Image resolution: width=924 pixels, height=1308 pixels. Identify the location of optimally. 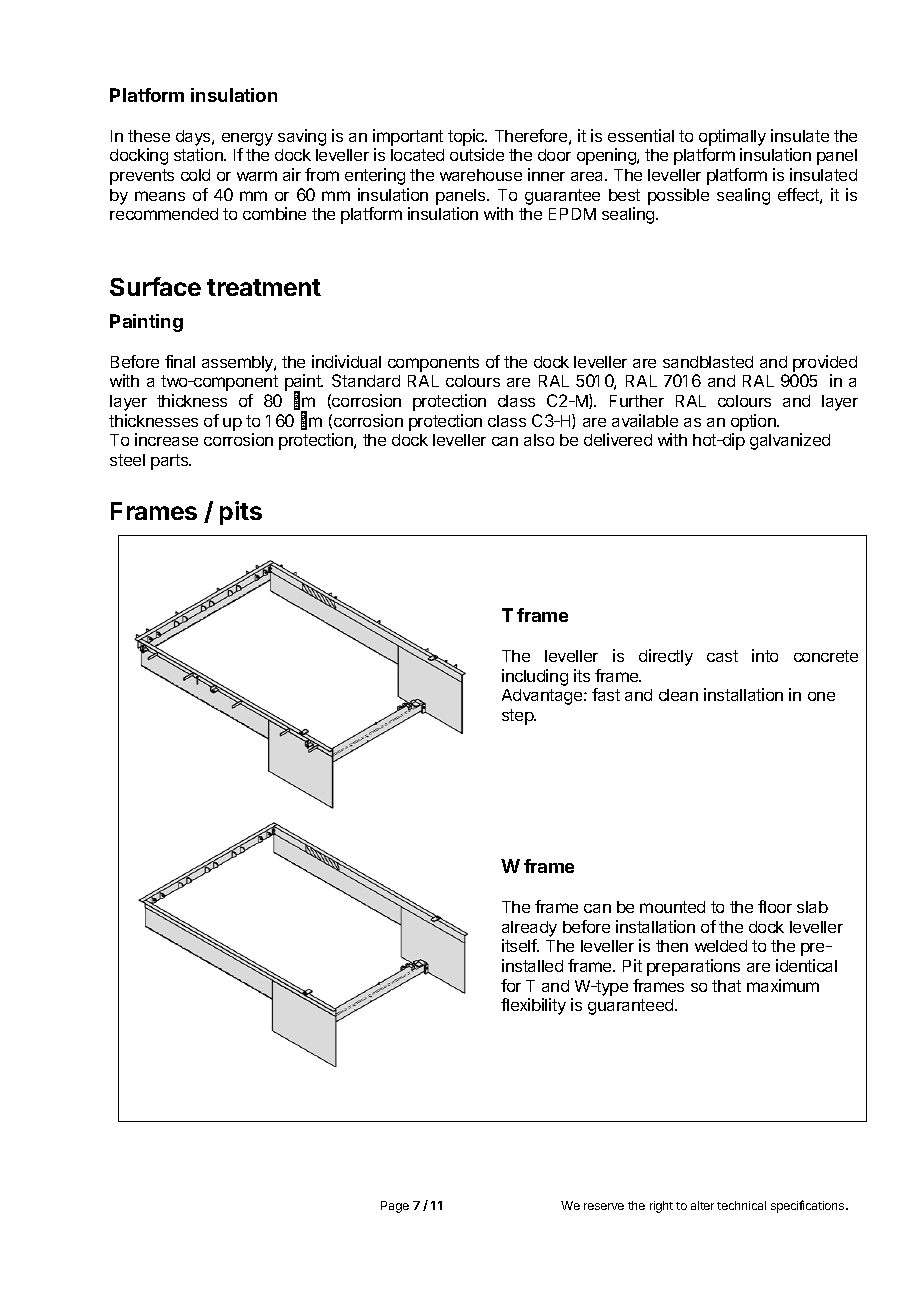
(732, 137).
